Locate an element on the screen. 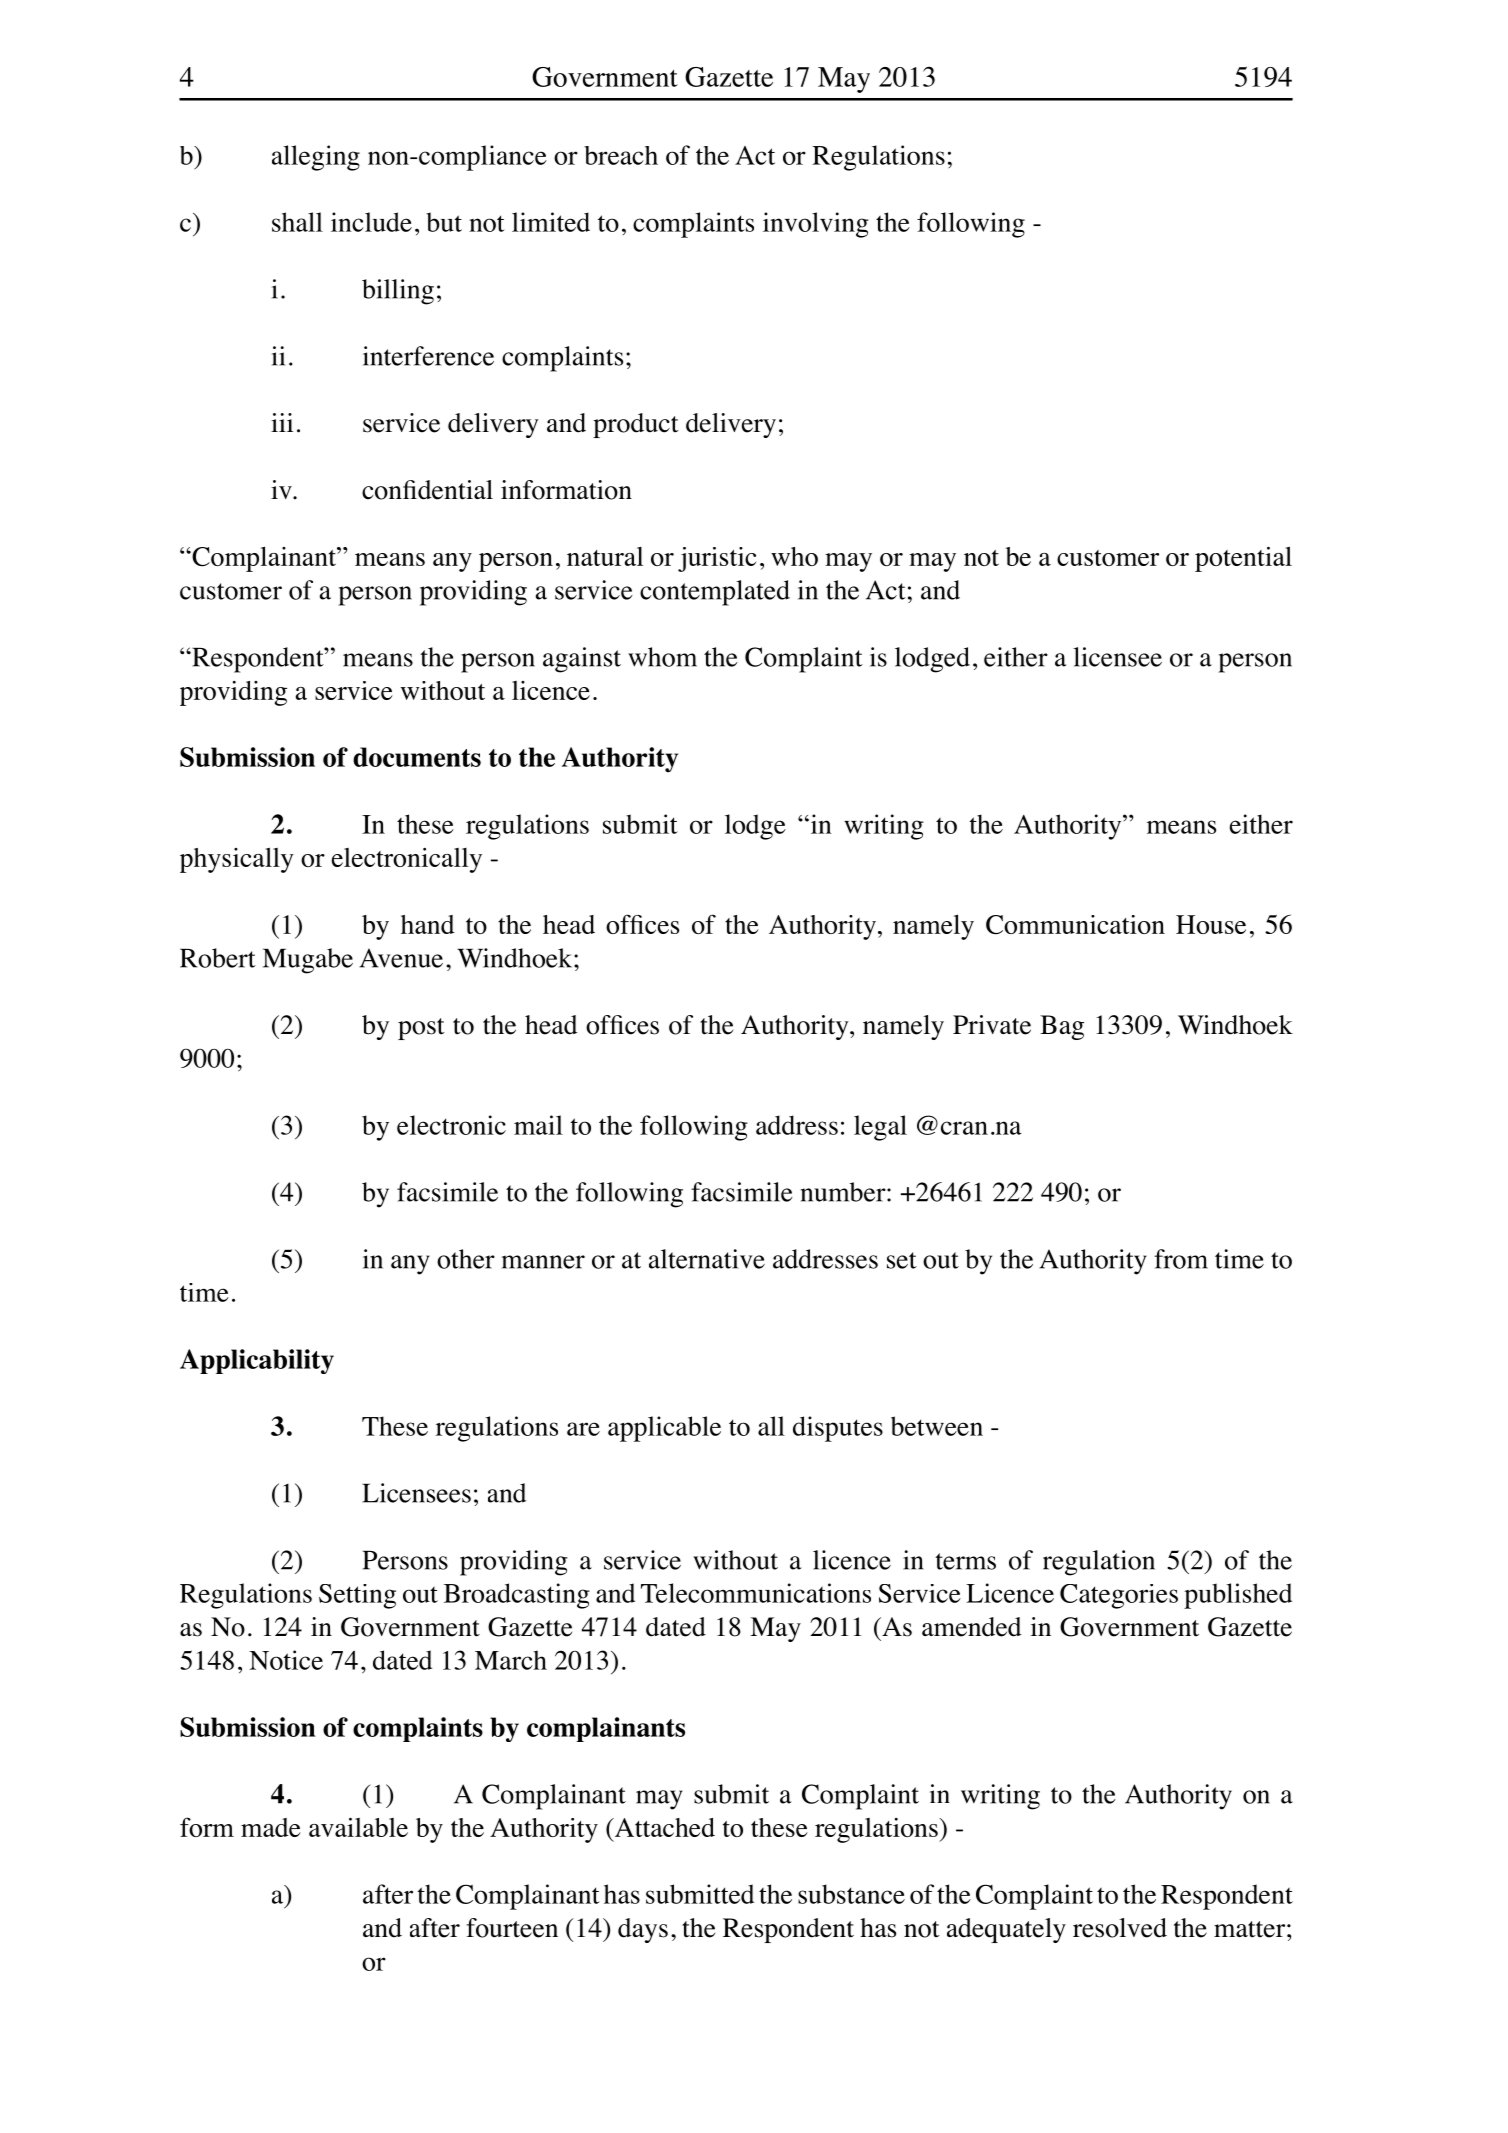 This screenshot has width=1508, height=2133. potential is located at coordinates (1243, 559).
